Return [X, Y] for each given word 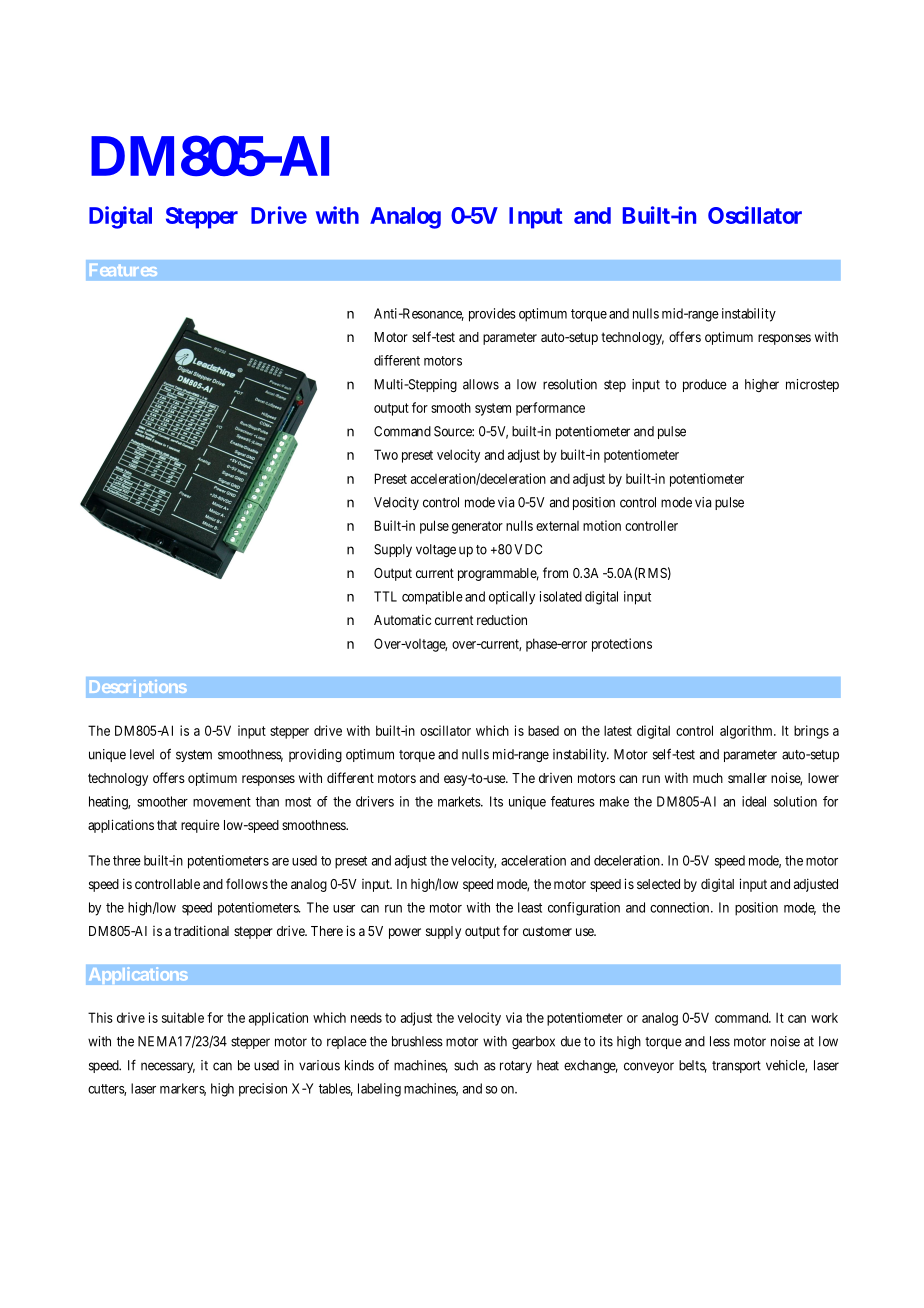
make [614, 801]
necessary [168, 1067]
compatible [432, 598]
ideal [754, 801]
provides [492, 315]
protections [622, 645]
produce [705, 385]
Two [386, 454]
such [466, 1065]
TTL [385, 596]
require [200, 826]
